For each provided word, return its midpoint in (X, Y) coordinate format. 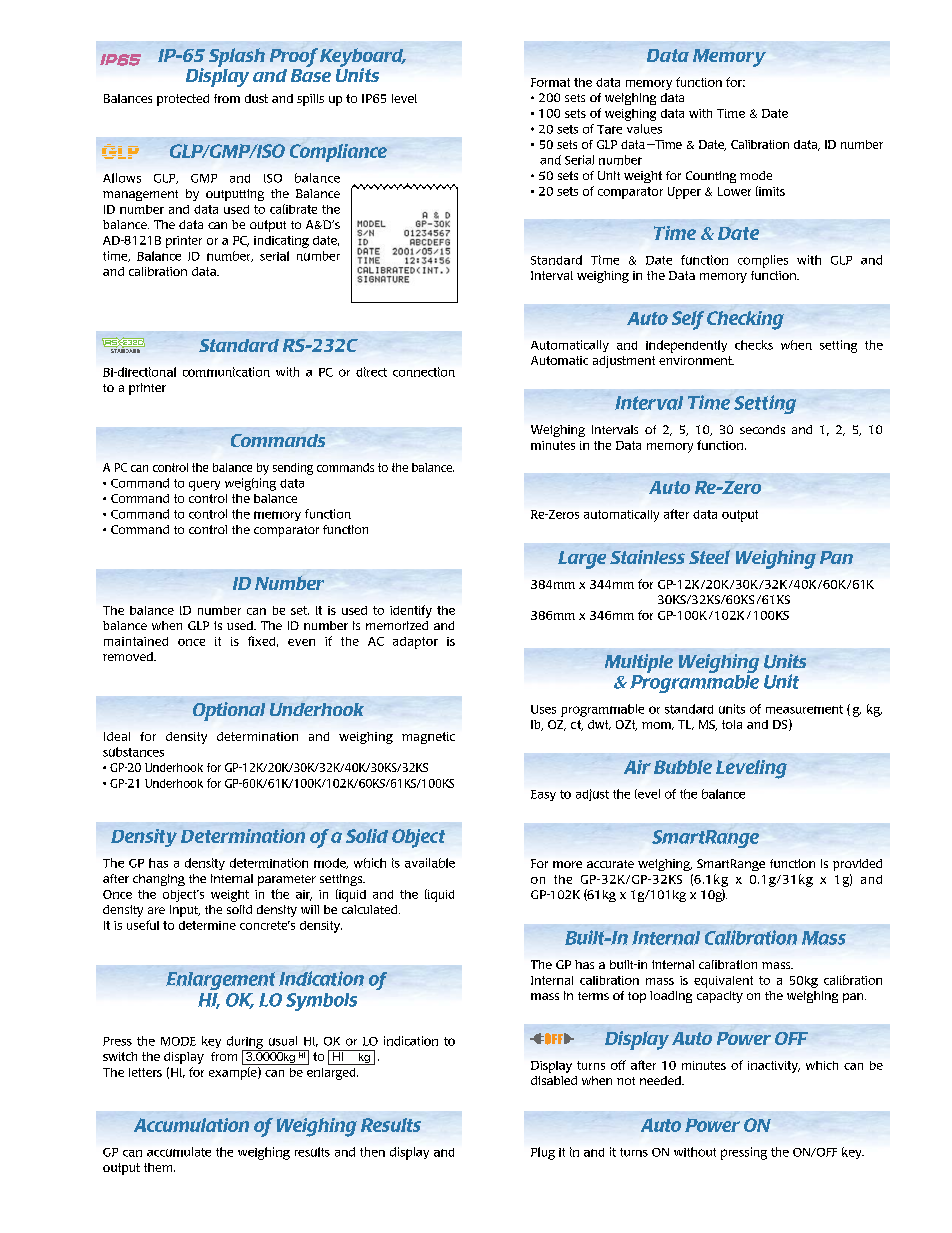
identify (411, 611)
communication (226, 372)
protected (183, 100)
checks (754, 345)
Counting (711, 177)
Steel (709, 557)
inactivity (774, 1067)
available (430, 863)
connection (424, 372)
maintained (136, 641)
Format (550, 82)
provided (857, 865)
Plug (543, 1153)
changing (159, 880)
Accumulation (191, 1125)
